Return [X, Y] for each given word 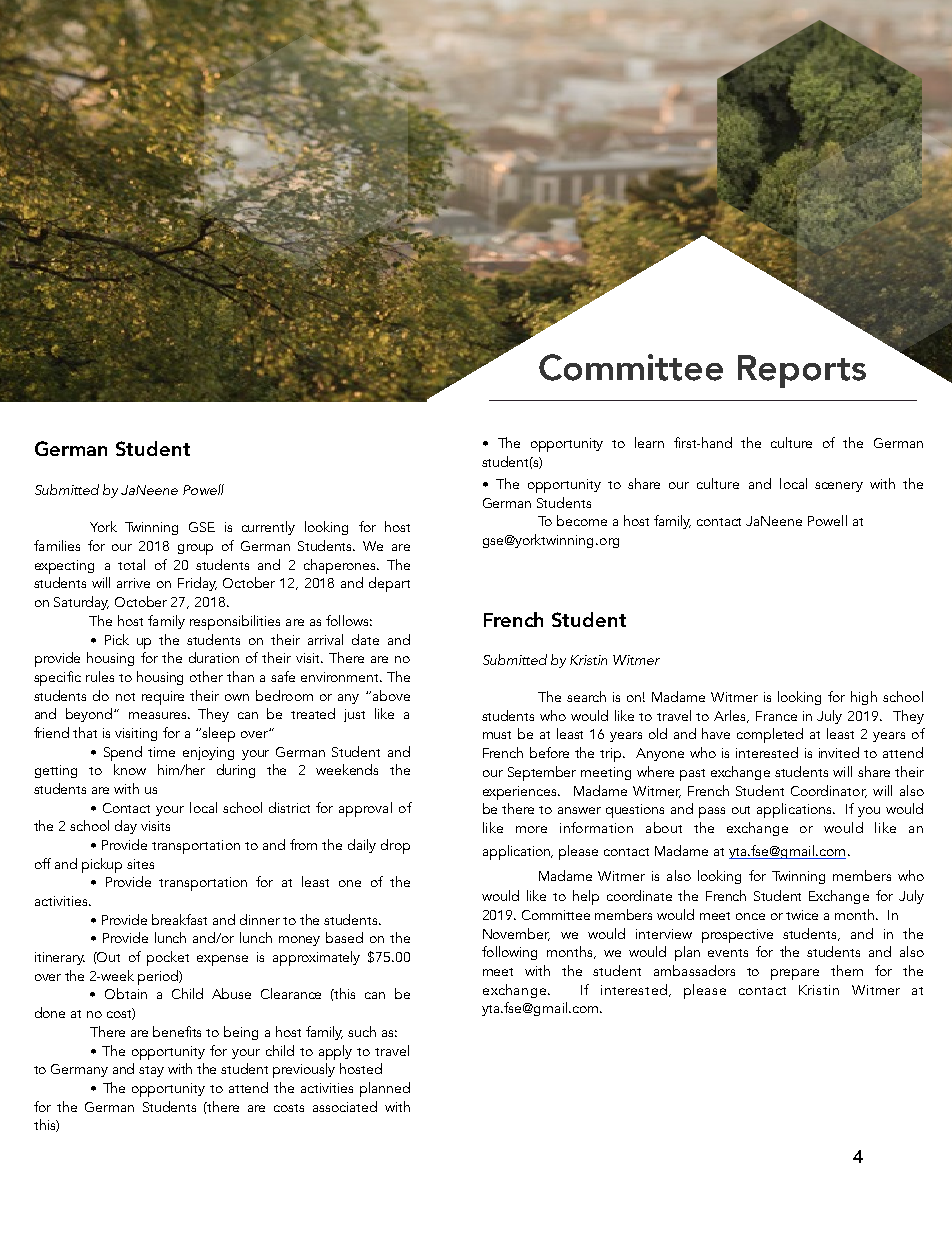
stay [151, 1071]
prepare [795, 974]
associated [345, 1106]
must [497, 735]
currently [268, 528]
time [161, 752]
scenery [839, 487]
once [750, 916]
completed [770, 735]
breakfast [179, 919]
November [516, 934]
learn [649, 442]
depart [389, 584]
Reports [802, 371]
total [131, 564]
